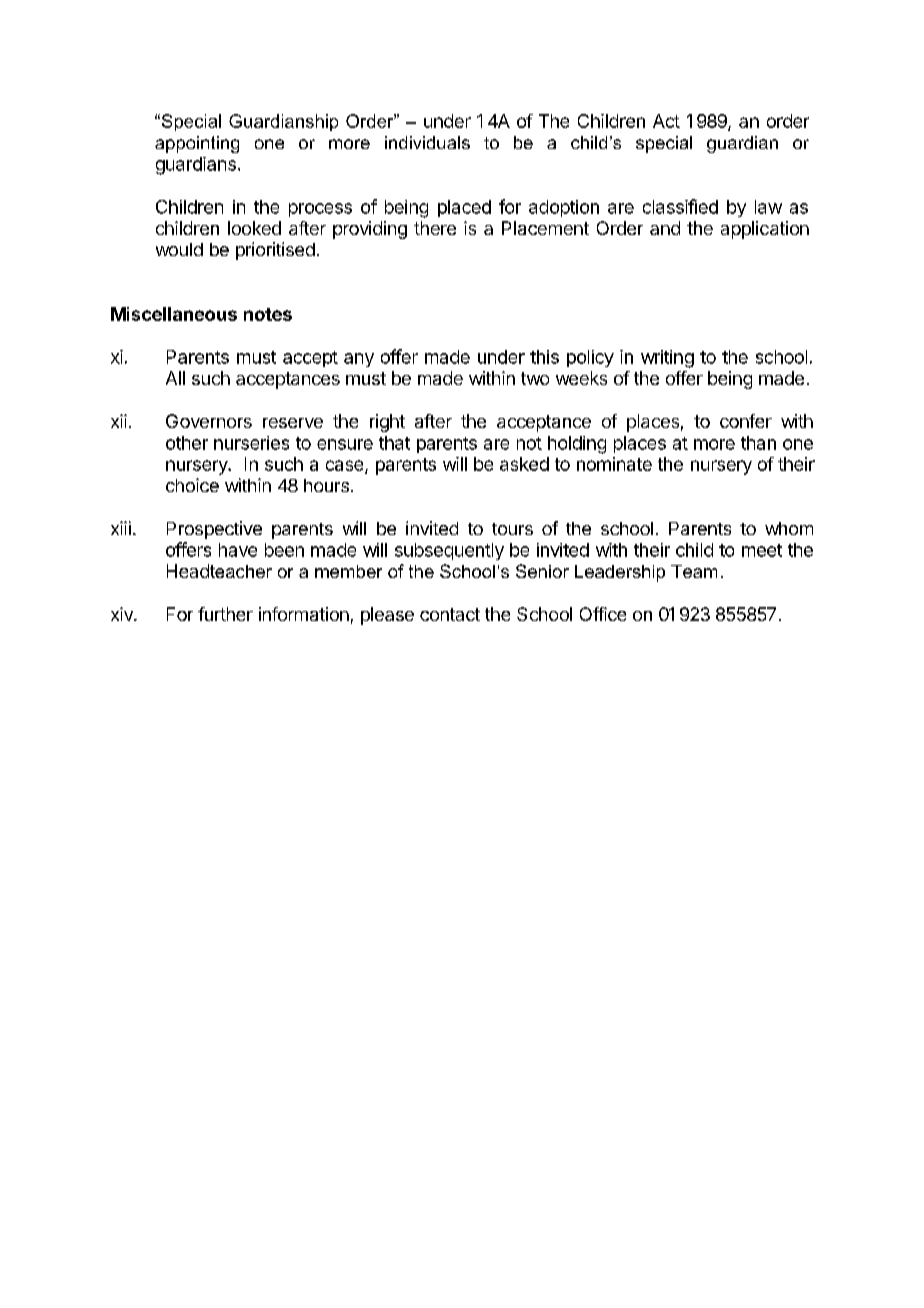 The image size is (924, 1308). I want to click on Miscellaneous, so click(174, 314).
